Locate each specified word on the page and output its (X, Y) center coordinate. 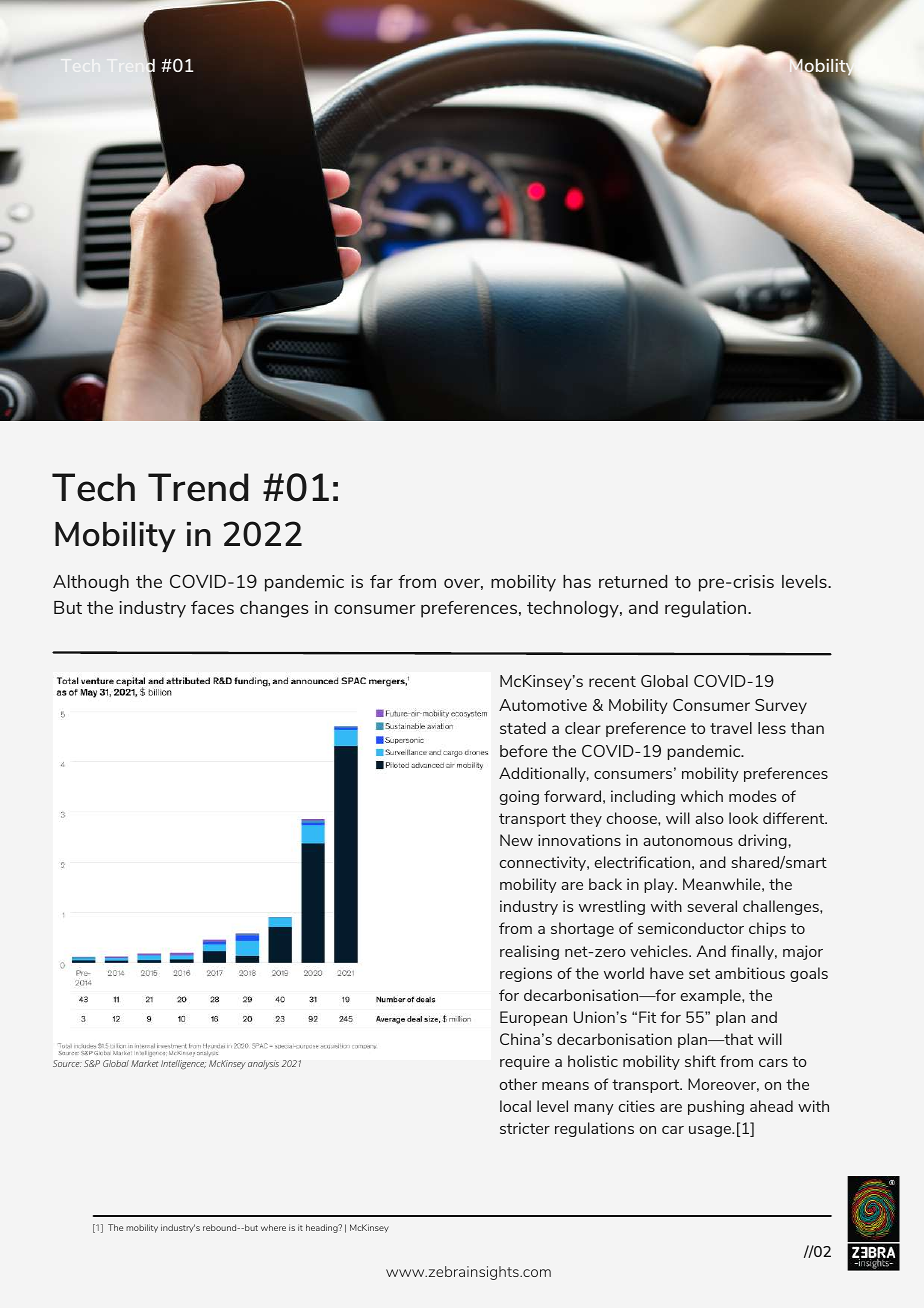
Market (145, 1063)
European (533, 1018)
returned (633, 581)
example (712, 996)
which (702, 796)
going (519, 797)
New (516, 840)
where (273, 1227)
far (381, 581)
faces (212, 607)
